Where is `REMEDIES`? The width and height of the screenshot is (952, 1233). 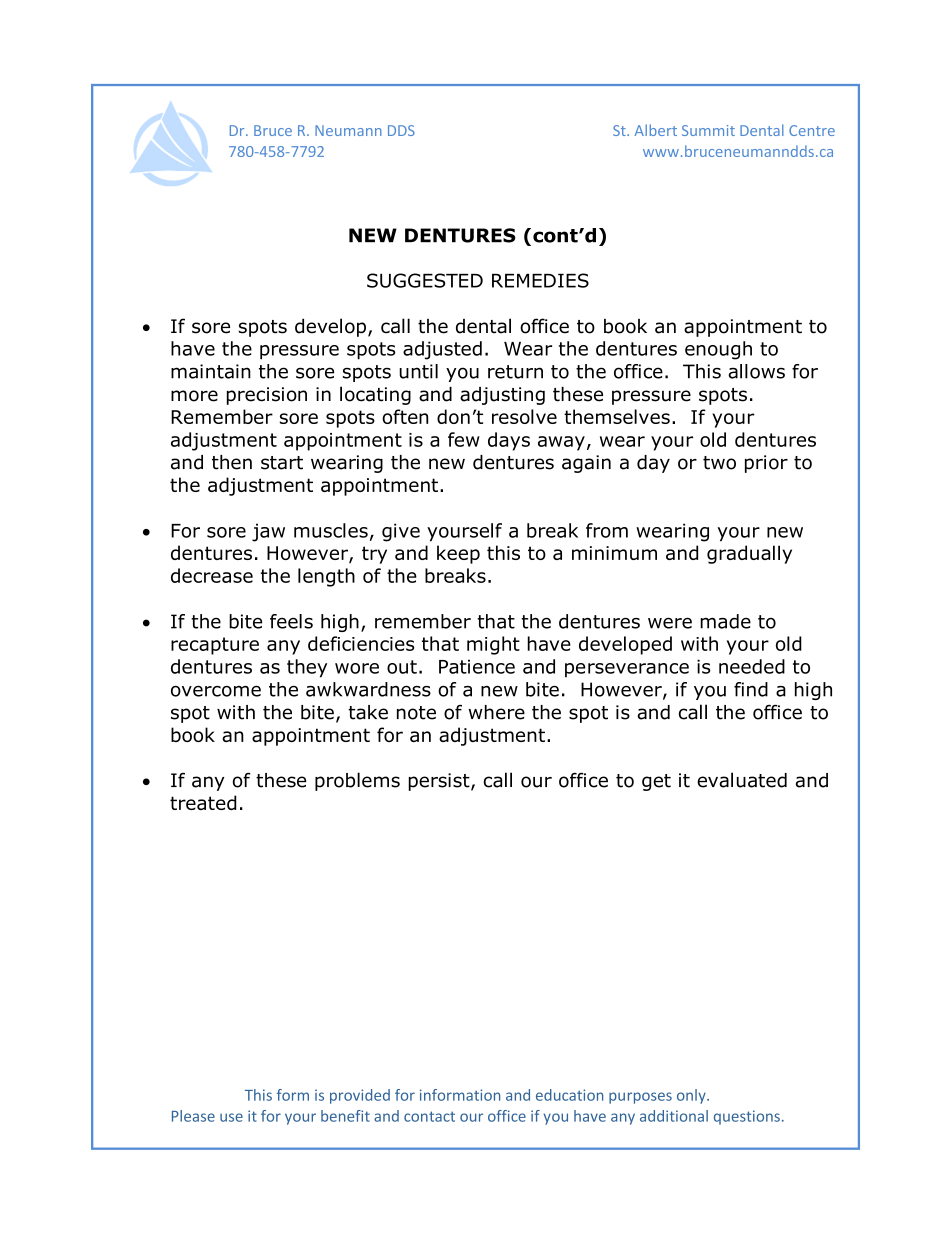
REMEDIES is located at coordinates (540, 280).
